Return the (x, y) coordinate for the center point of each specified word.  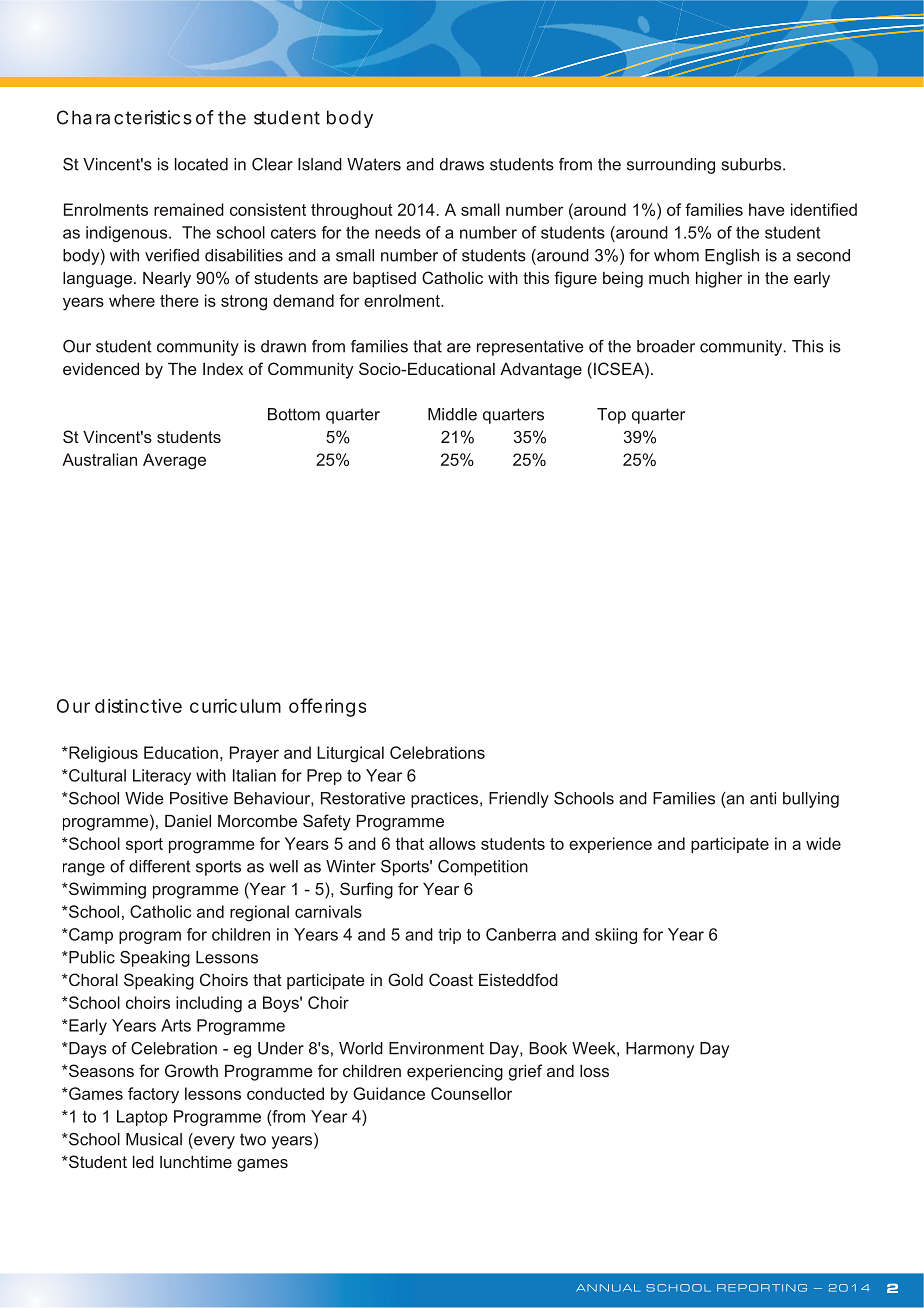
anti (763, 798)
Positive (199, 798)
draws (462, 164)
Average (174, 461)
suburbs (751, 164)
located (201, 164)
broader (666, 346)
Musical (154, 1139)
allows (452, 843)
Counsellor (471, 1093)
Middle (452, 414)
